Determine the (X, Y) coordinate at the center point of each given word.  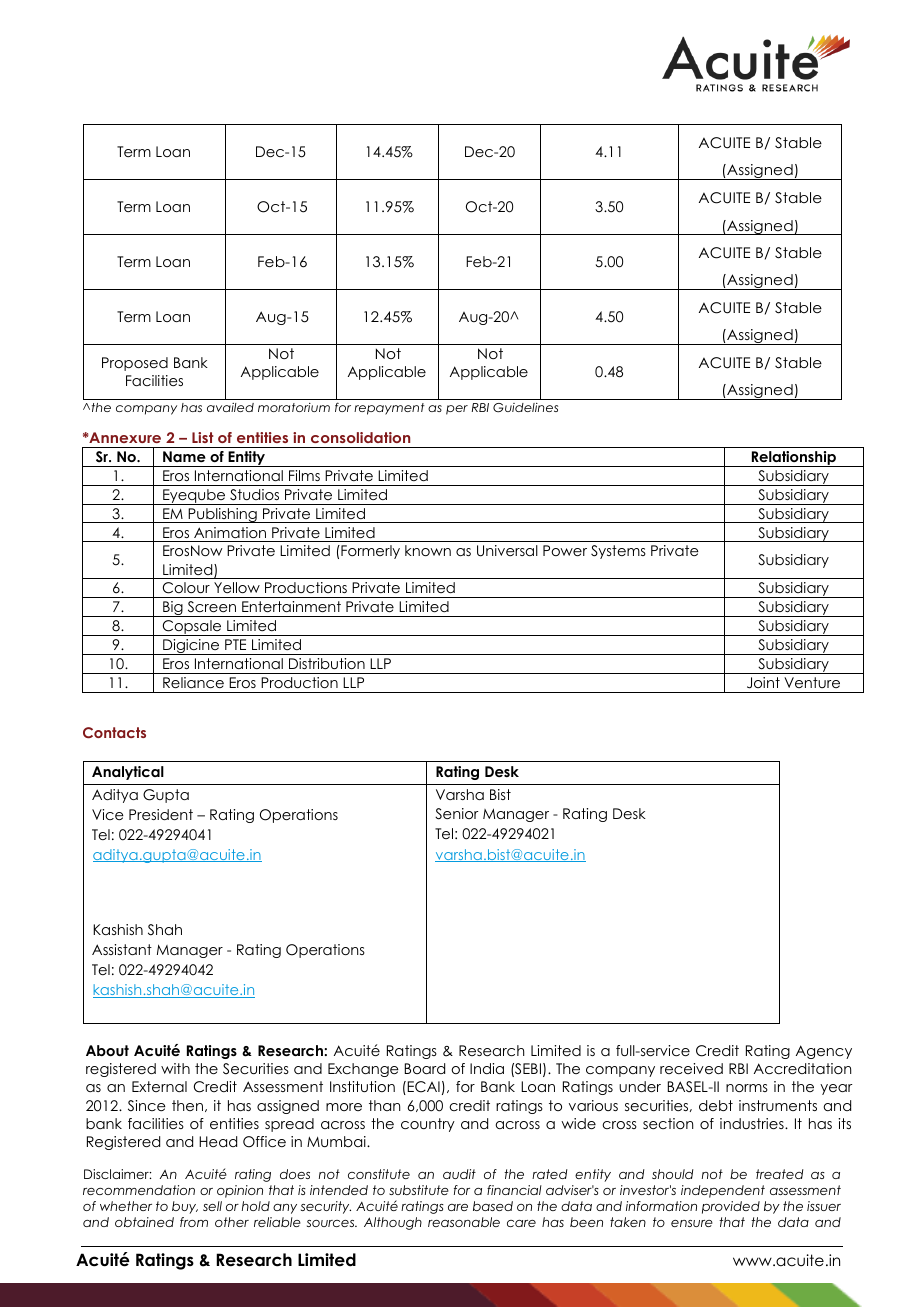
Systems (618, 552)
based (493, 1206)
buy (185, 1207)
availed (230, 407)
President (161, 814)
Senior (456, 814)
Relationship (793, 459)
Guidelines (525, 408)
